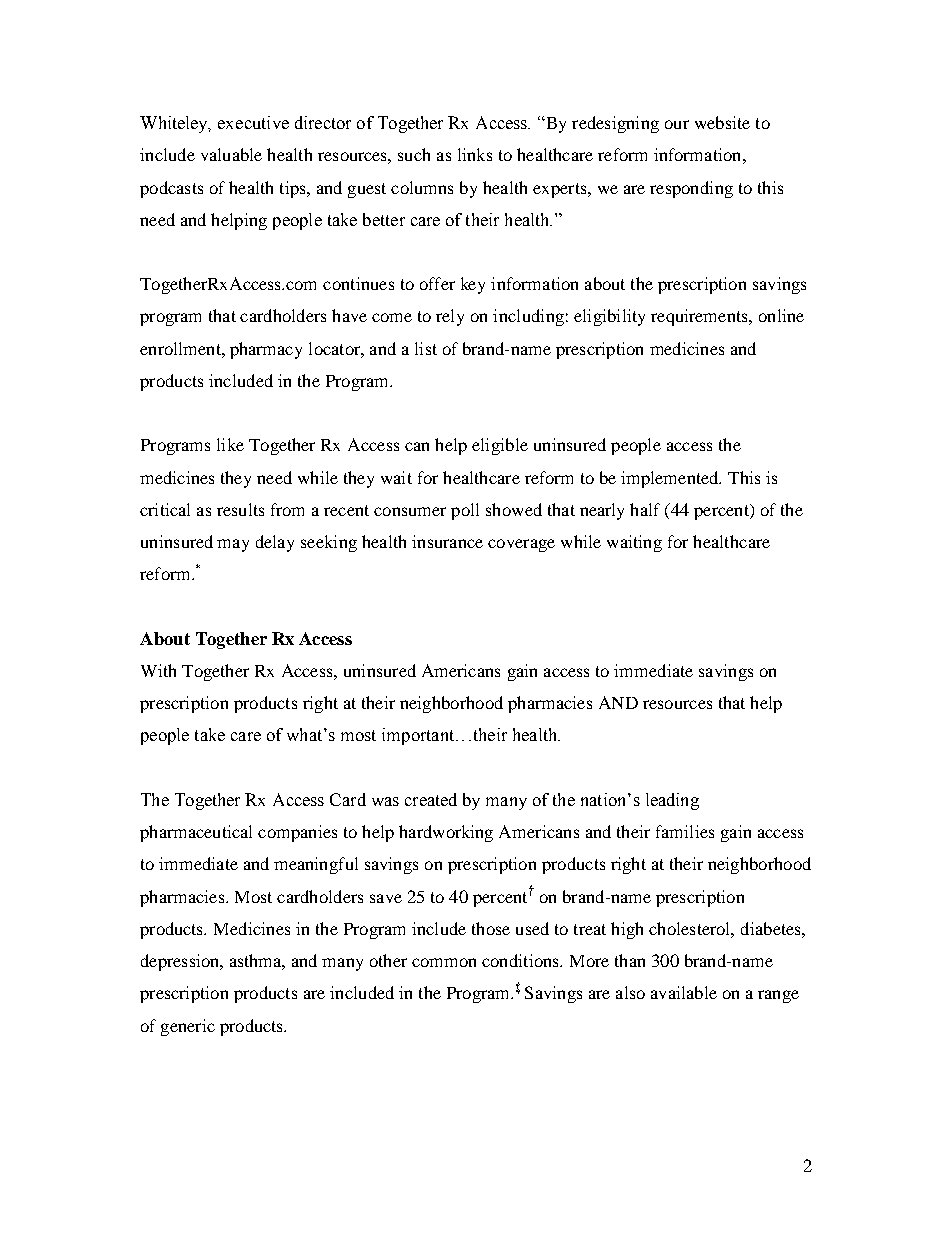 Image resolution: width=952 pixels, height=1233 pixels. Describe the element at coordinates (231, 154) in the screenshot. I see `valuable` at that location.
